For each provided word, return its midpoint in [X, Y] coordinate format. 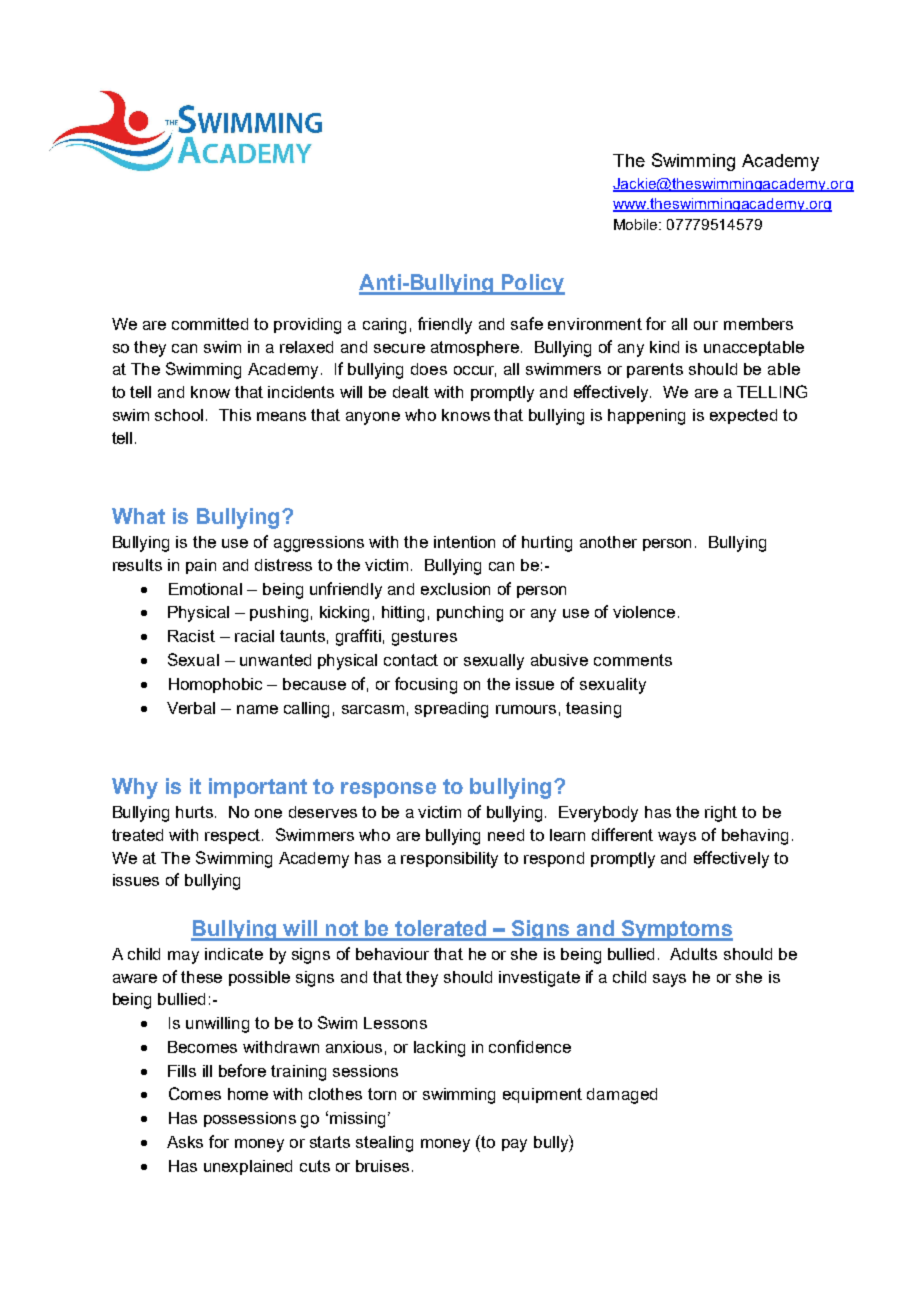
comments [633, 660]
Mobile [637, 224]
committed [210, 324]
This [235, 415]
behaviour [392, 954]
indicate [234, 954]
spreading [451, 710]
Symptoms [676, 930]
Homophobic [215, 685]
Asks [185, 1142]
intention [464, 542]
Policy [532, 284]
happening [646, 417]
